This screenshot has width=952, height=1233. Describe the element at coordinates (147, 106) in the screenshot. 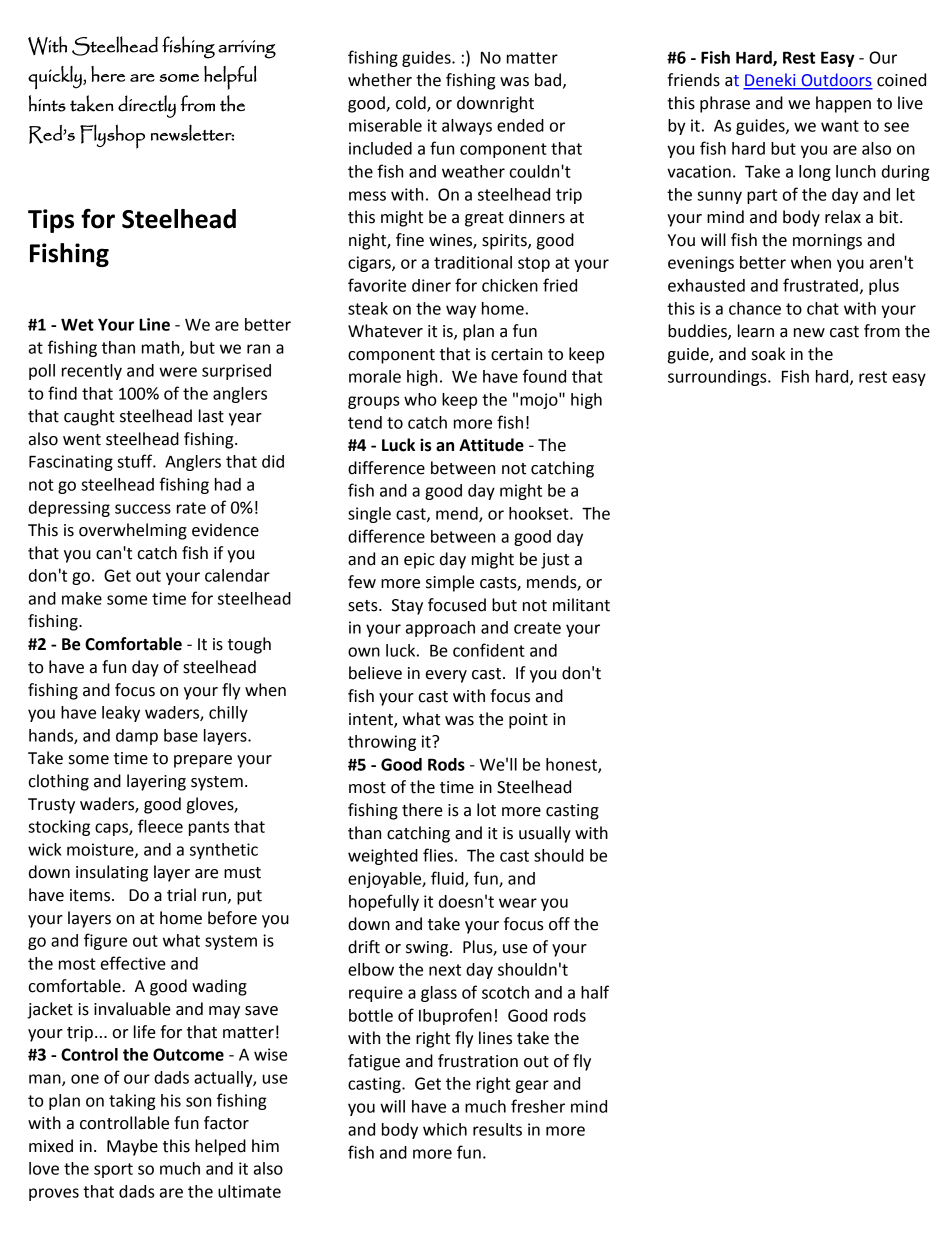

I see `directly` at that location.
